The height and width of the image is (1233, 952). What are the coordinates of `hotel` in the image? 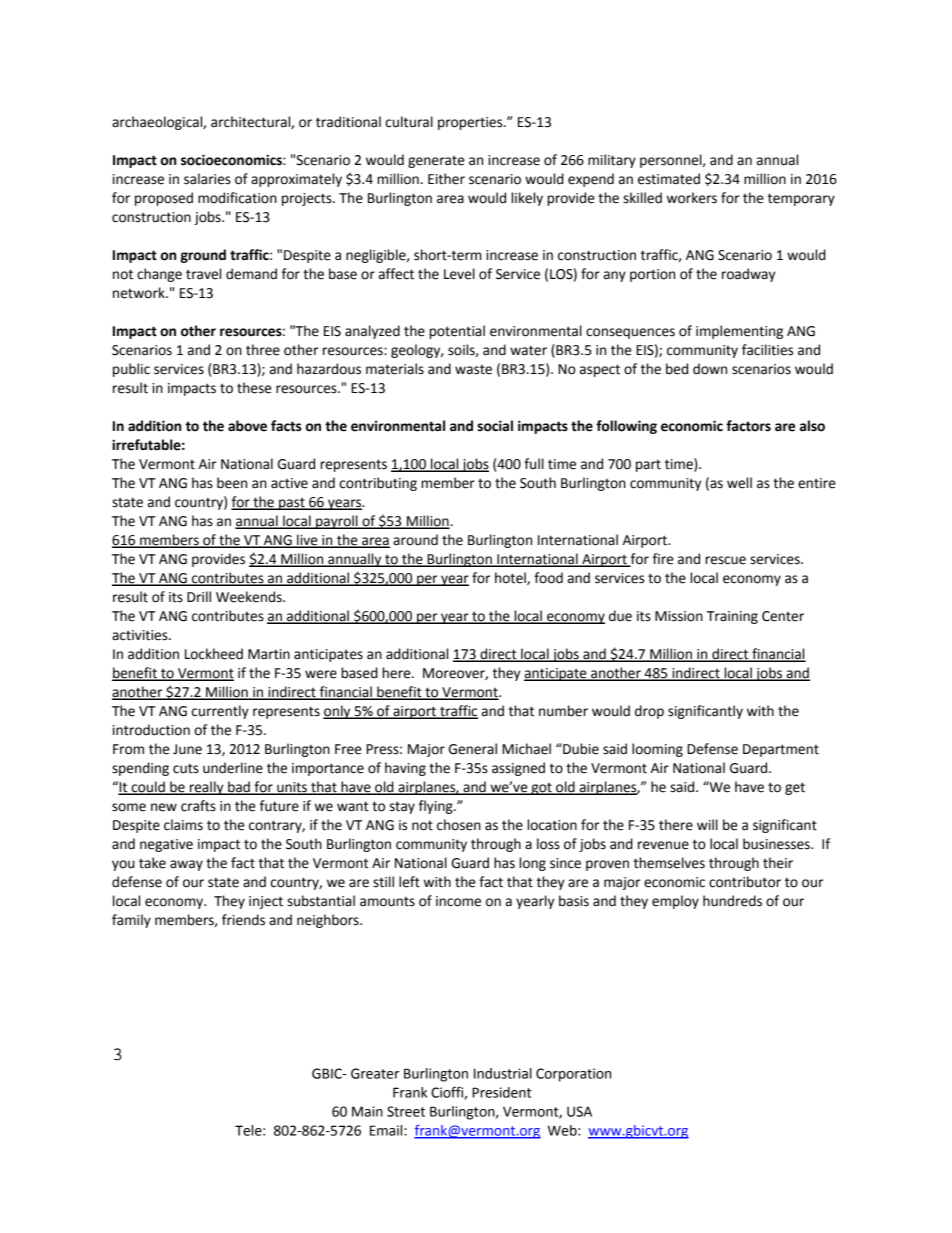 It's located at (511, 578).
